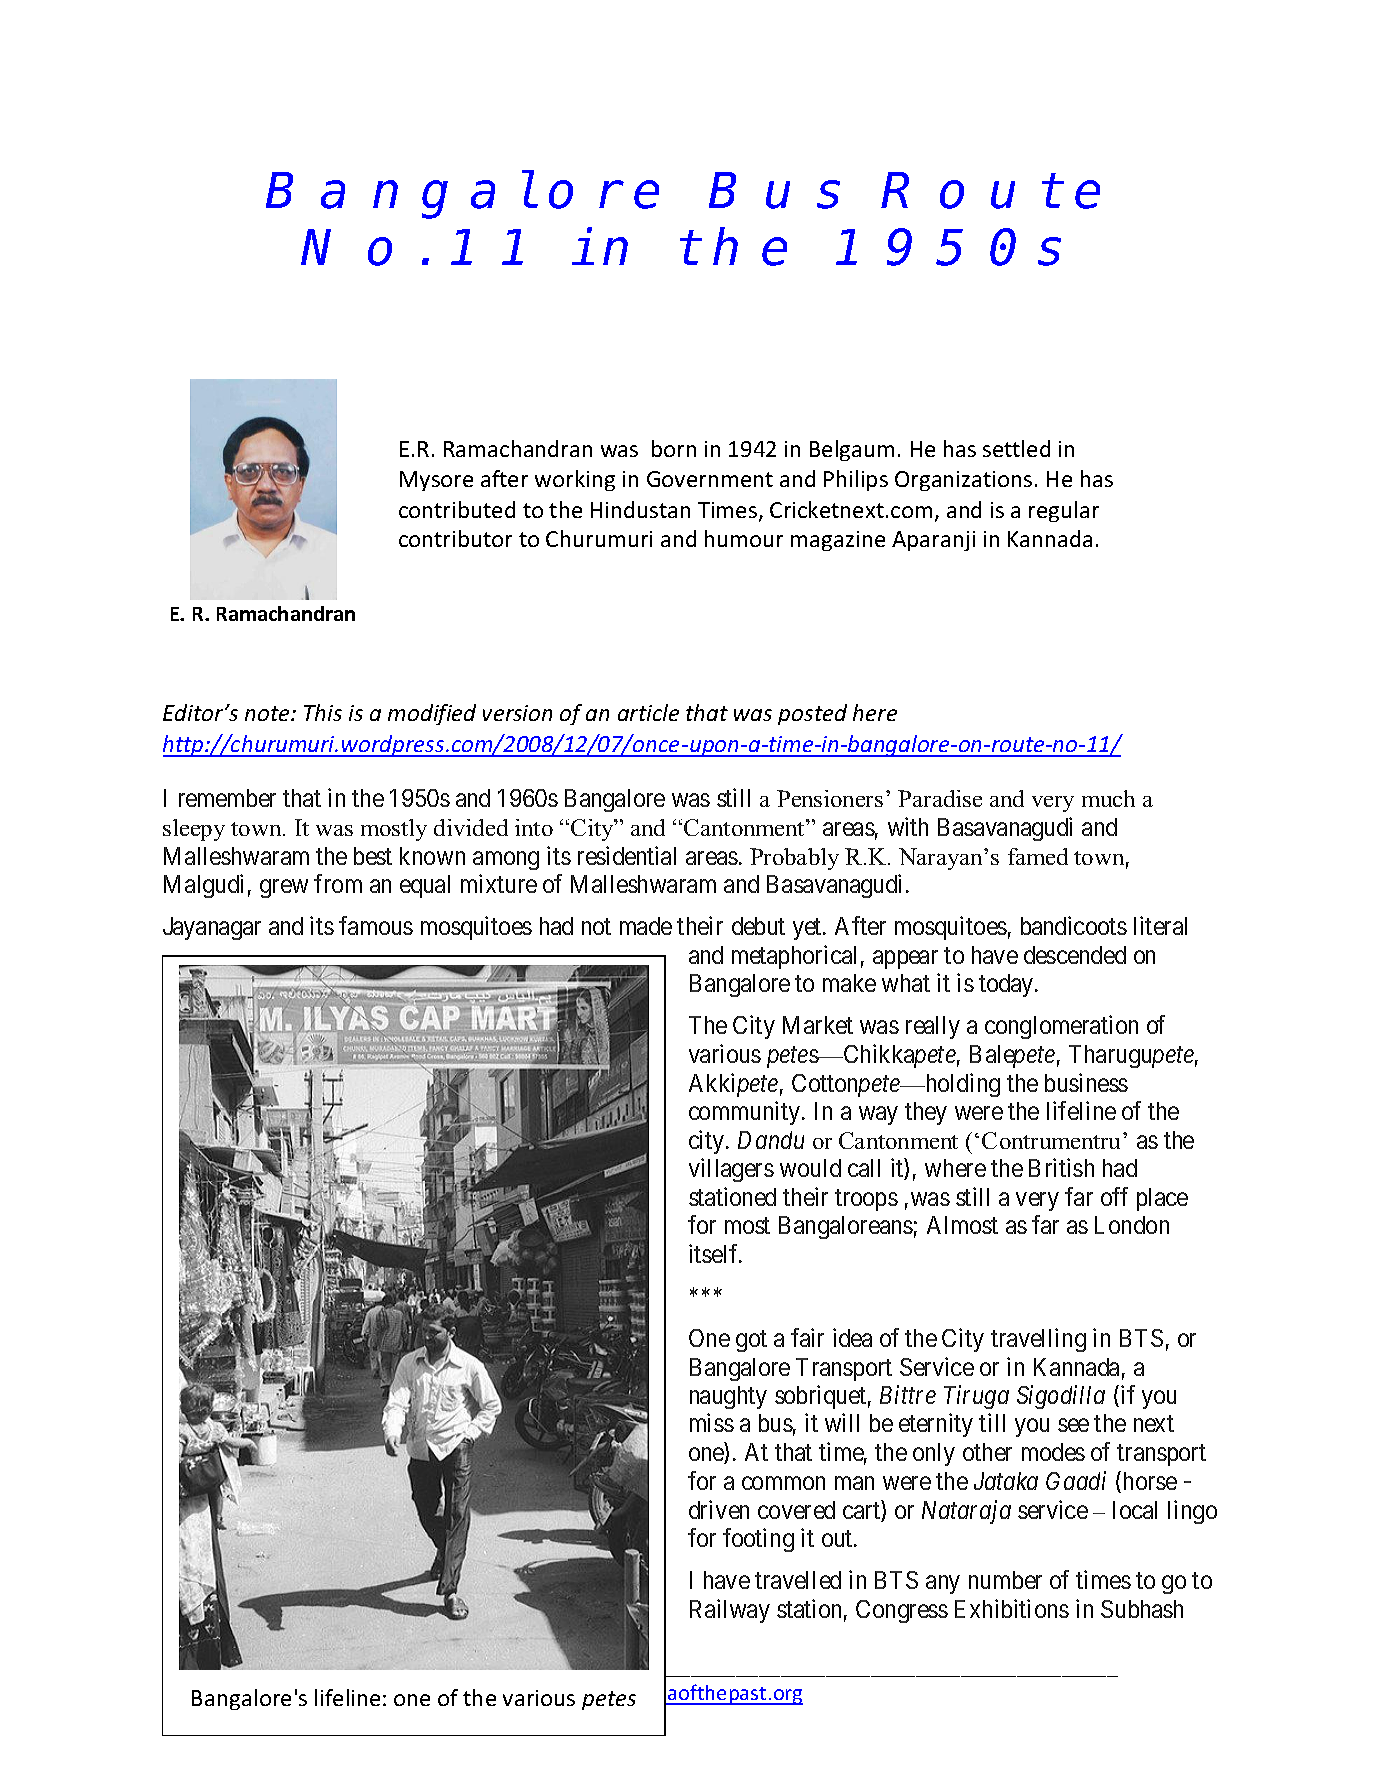 Image resolution: width=1382 pixels, height=1788 pixels. What do you see at coordinates (715, 1253) in the document?
I see `itself` at bounding box center [715, 1253].
